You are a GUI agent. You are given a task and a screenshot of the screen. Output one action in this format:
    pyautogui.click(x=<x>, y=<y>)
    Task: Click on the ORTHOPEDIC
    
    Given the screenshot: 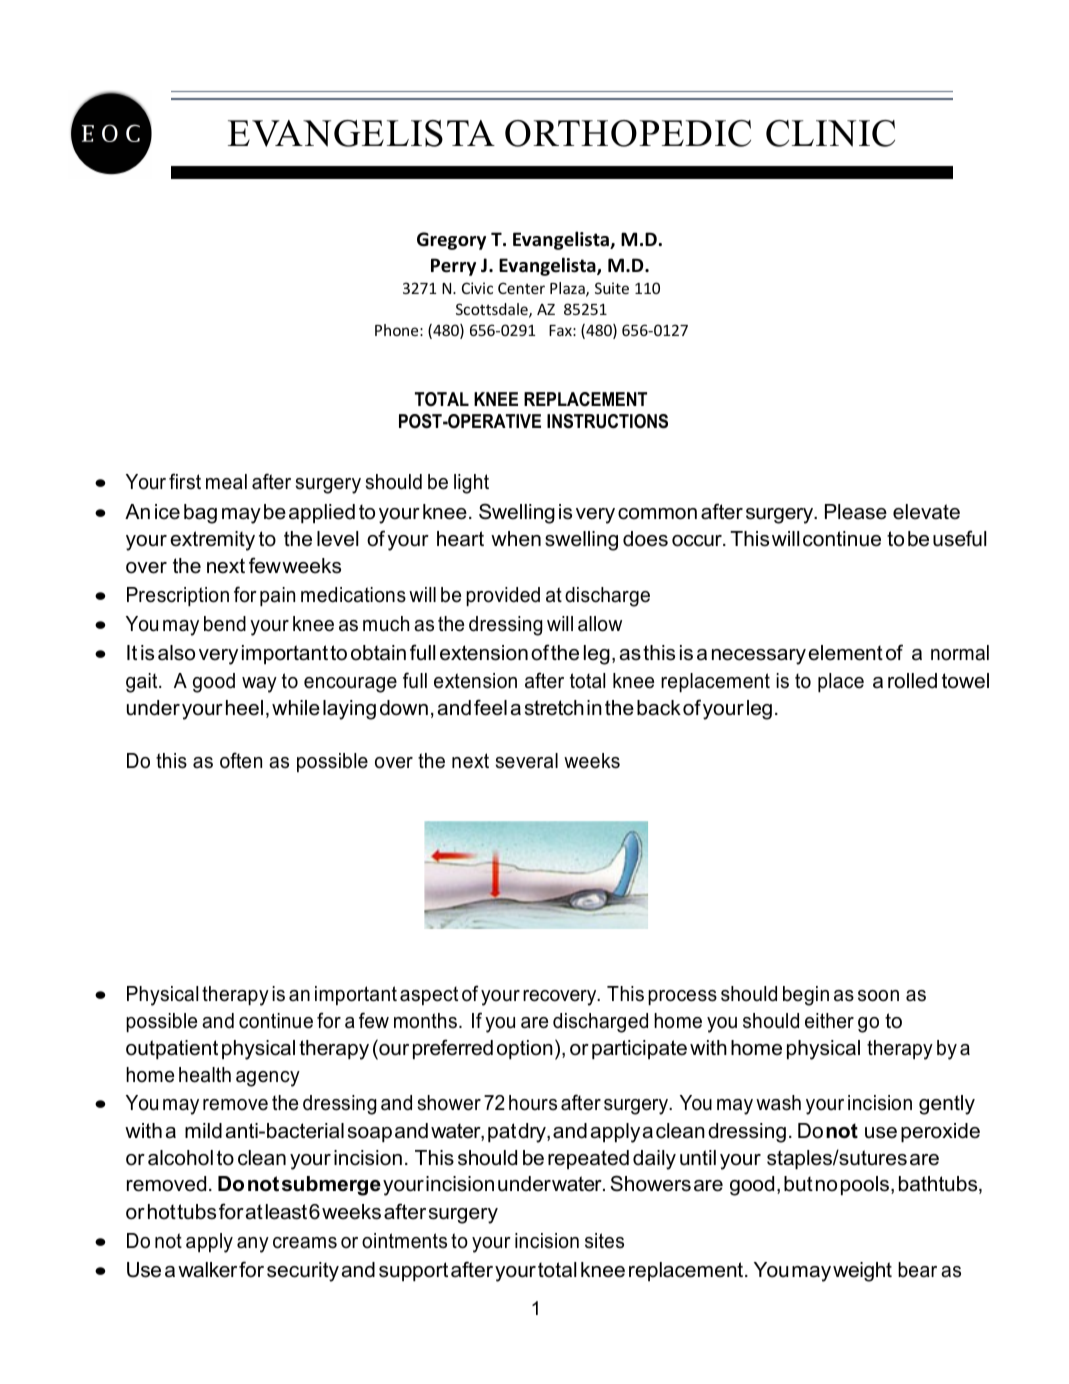 What is the action you would take?
    pyautogui.click(x=628, y=133)
